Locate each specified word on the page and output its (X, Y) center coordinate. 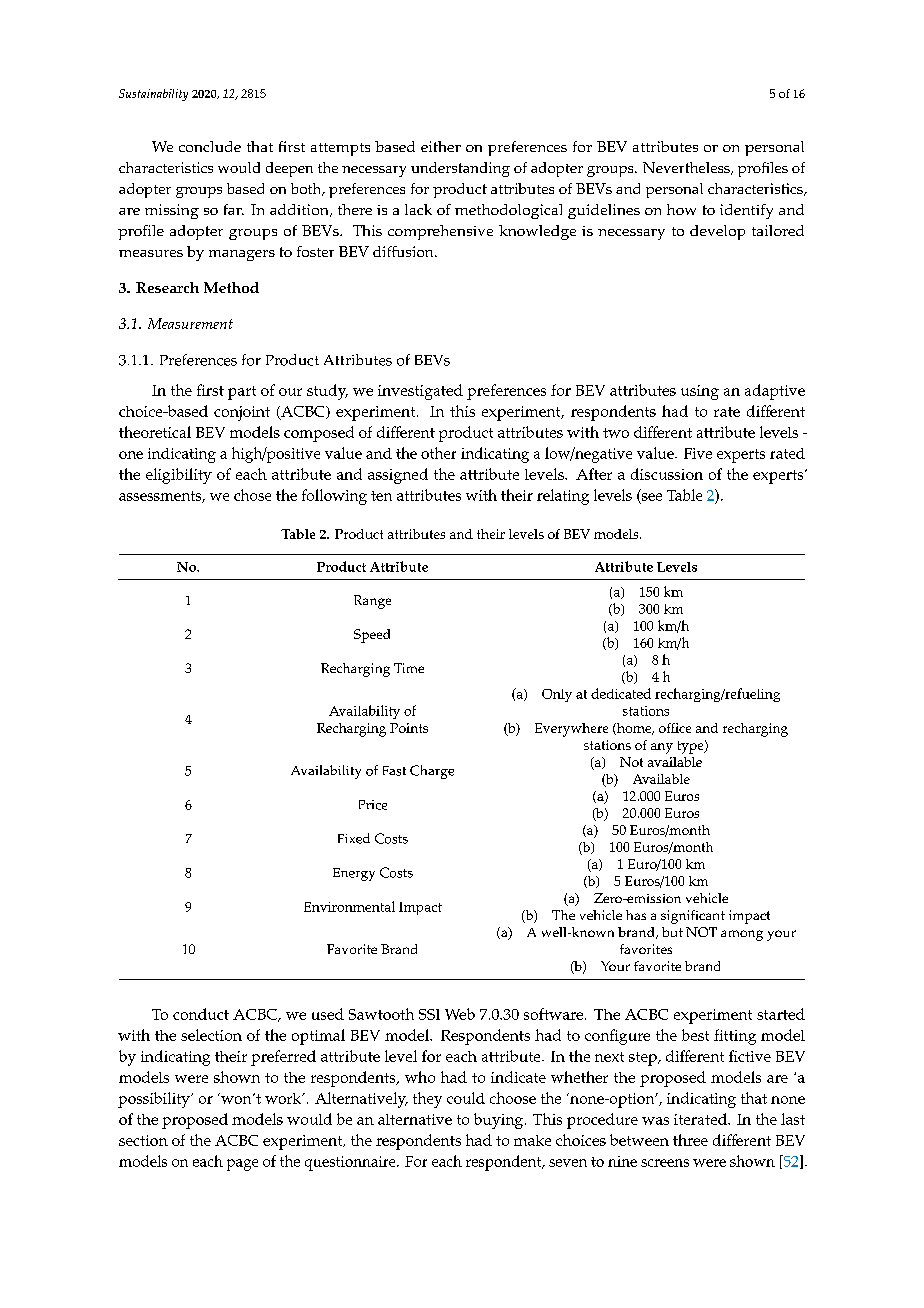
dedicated (621, 693)
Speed (372, 636)
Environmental (349, 906)
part (242, 393)
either (441, 146)
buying (500, 1121)
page (242, 1165)
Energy (354, 874)
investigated (420, 392)
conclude (210, 146)
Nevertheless (687, 168)
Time (409, 668)
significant (693, 917)
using (700, 392)
